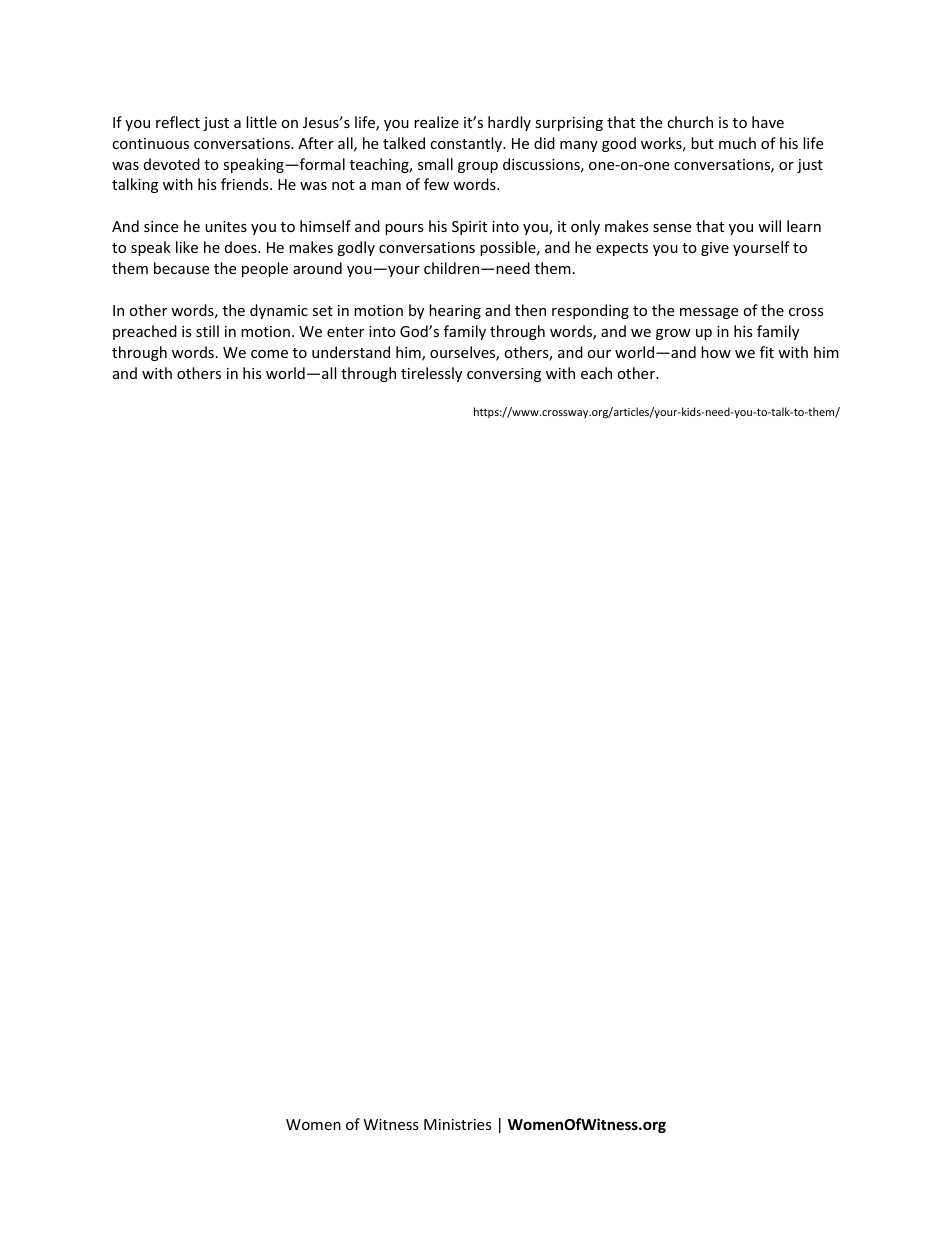 This screenshot has height=1233, width=952. I want to click on come, so click(269, 354).
